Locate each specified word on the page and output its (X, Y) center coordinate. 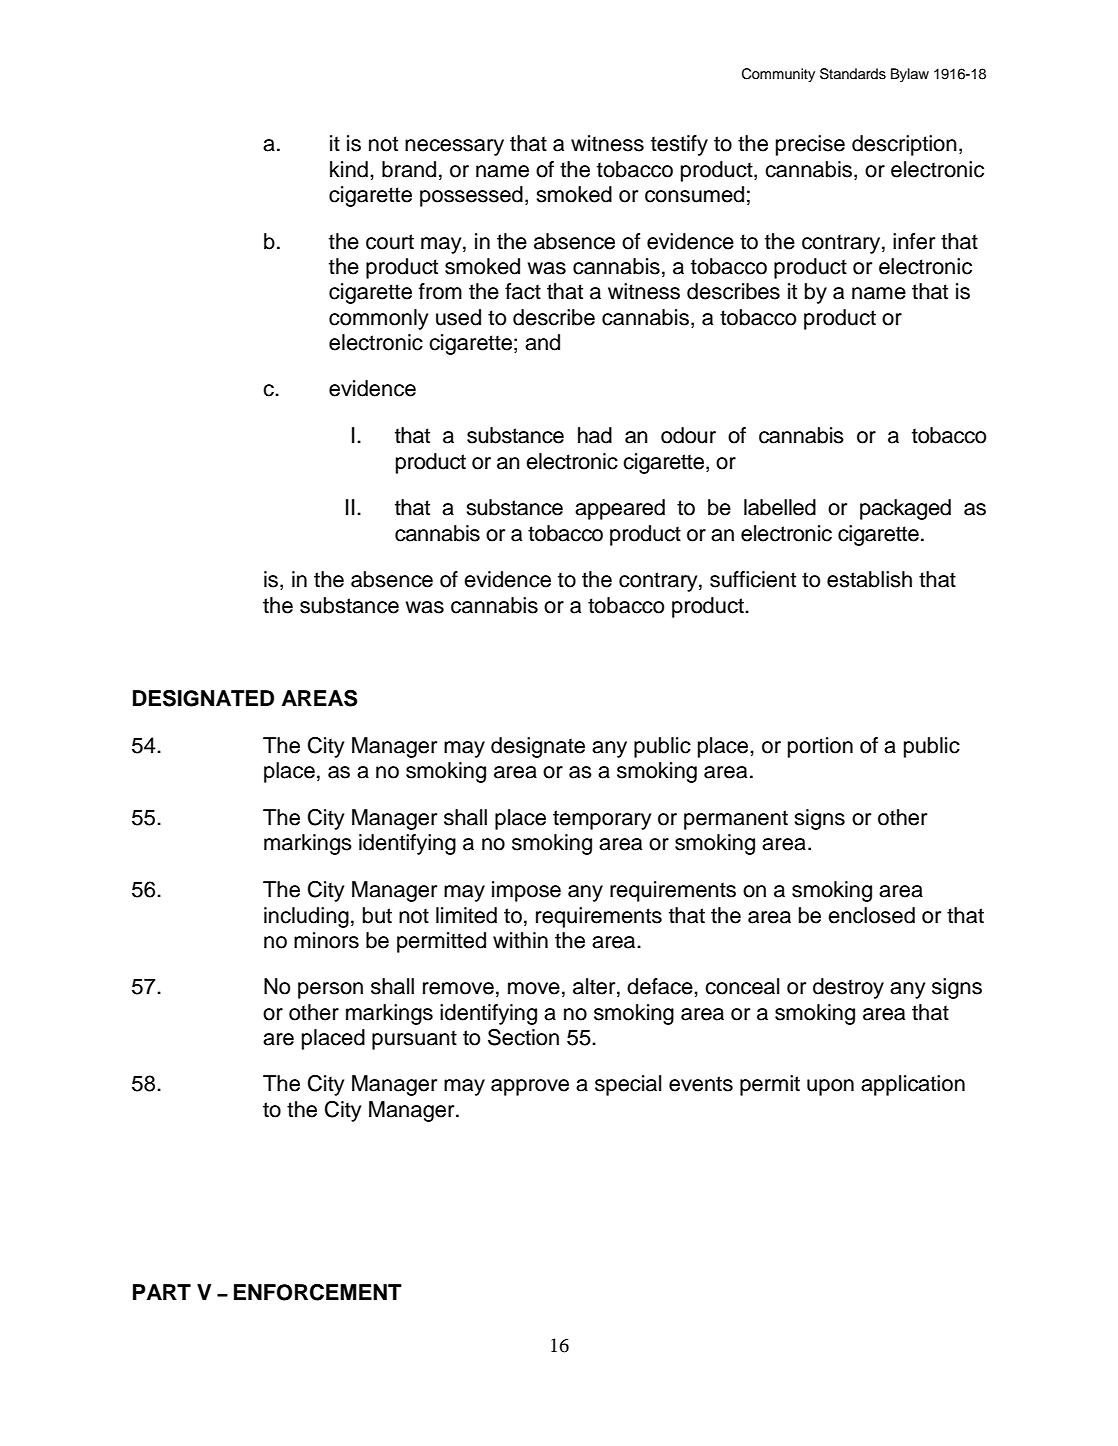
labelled (780, 507)
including (306, 917)
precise (810, 145)
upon (830, 1087)
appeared (620, 509)
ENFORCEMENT (318, 1292)
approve (530, 1087)
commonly (378, 319)
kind (349, 169)
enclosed (871, 915)
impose (526, 891)
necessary (454, 147)
